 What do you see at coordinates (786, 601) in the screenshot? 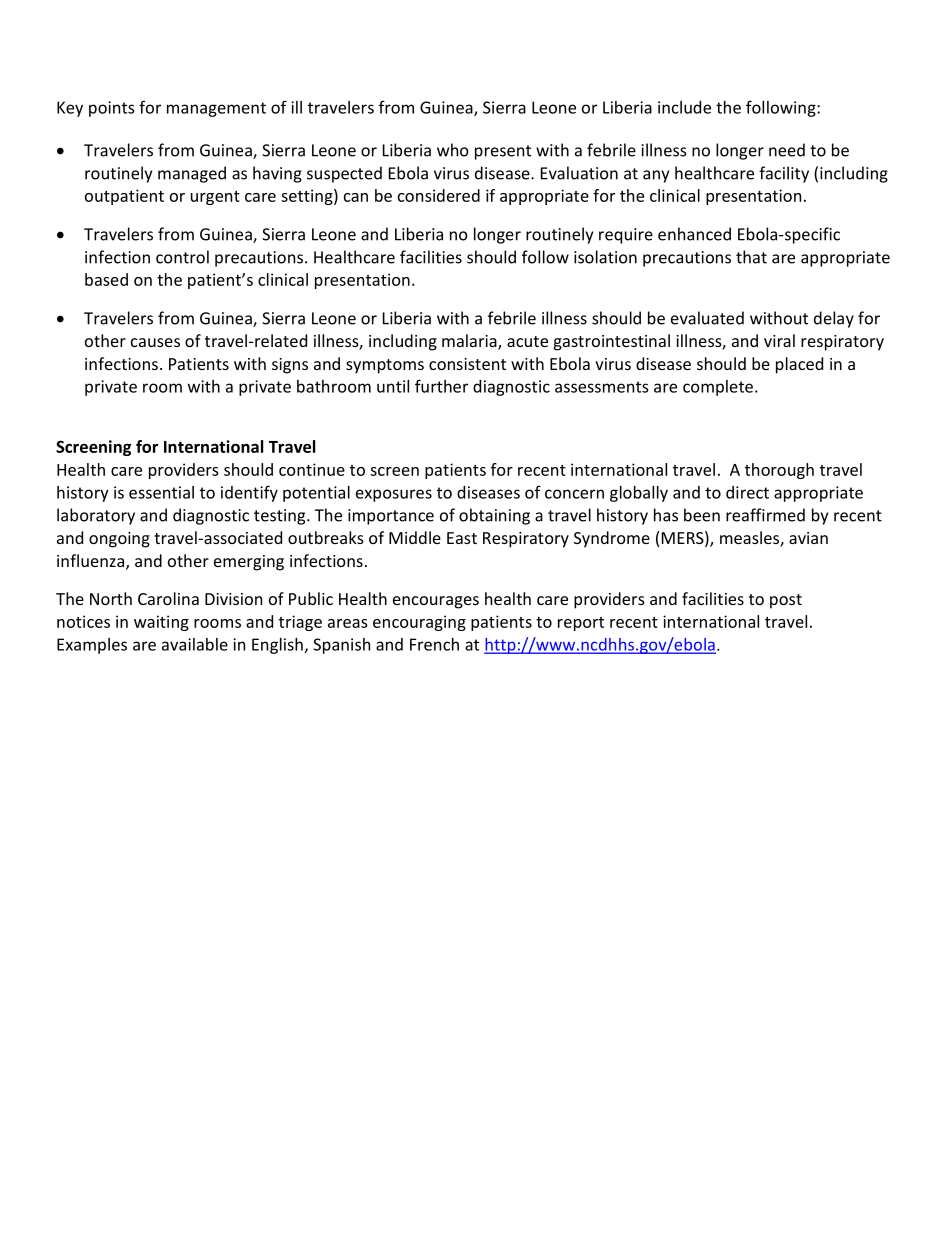
I see `post` at bounding box center [786, 601].
